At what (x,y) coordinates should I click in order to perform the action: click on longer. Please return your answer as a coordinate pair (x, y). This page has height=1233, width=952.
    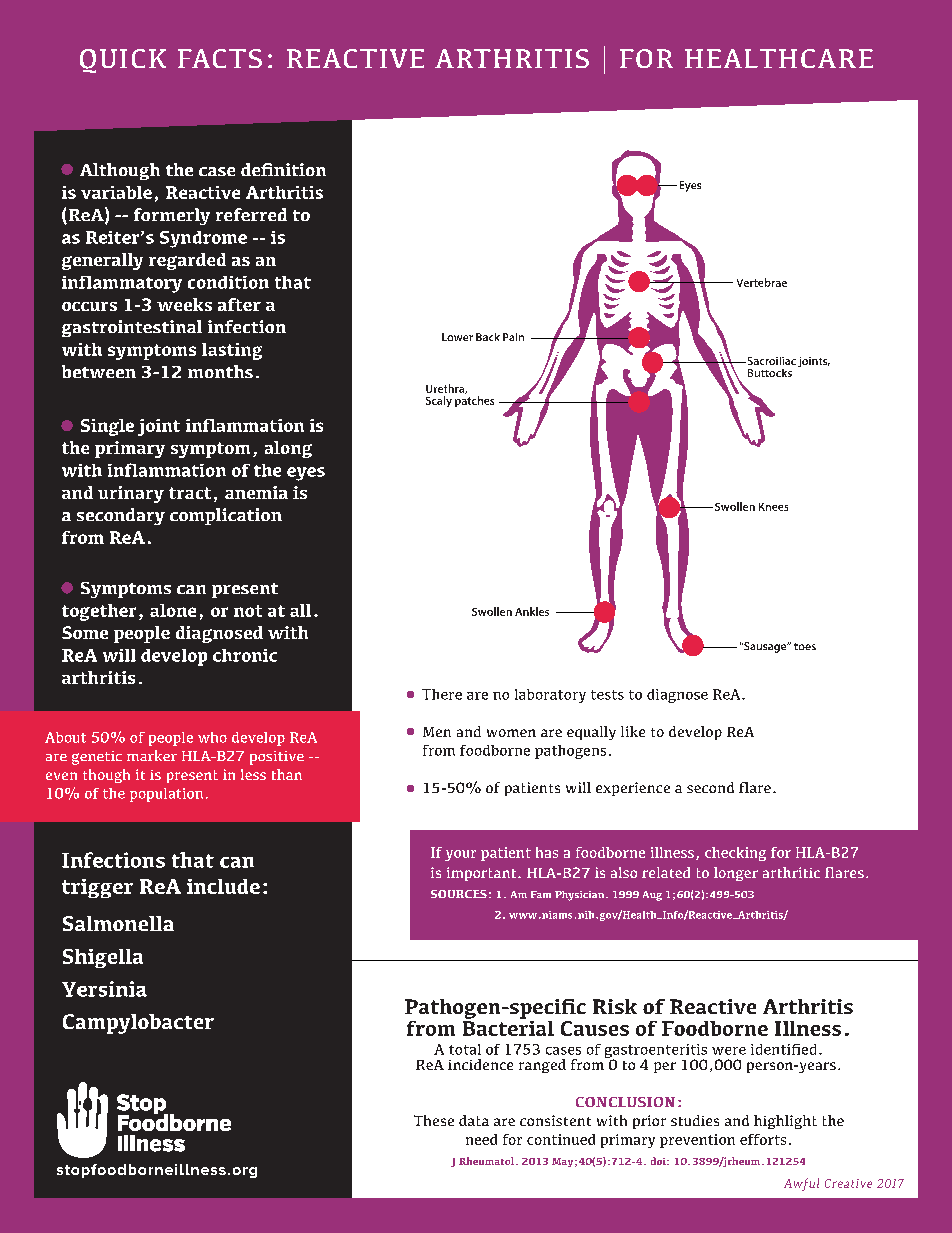
    Looking at the image, I should click on (736, 874).
